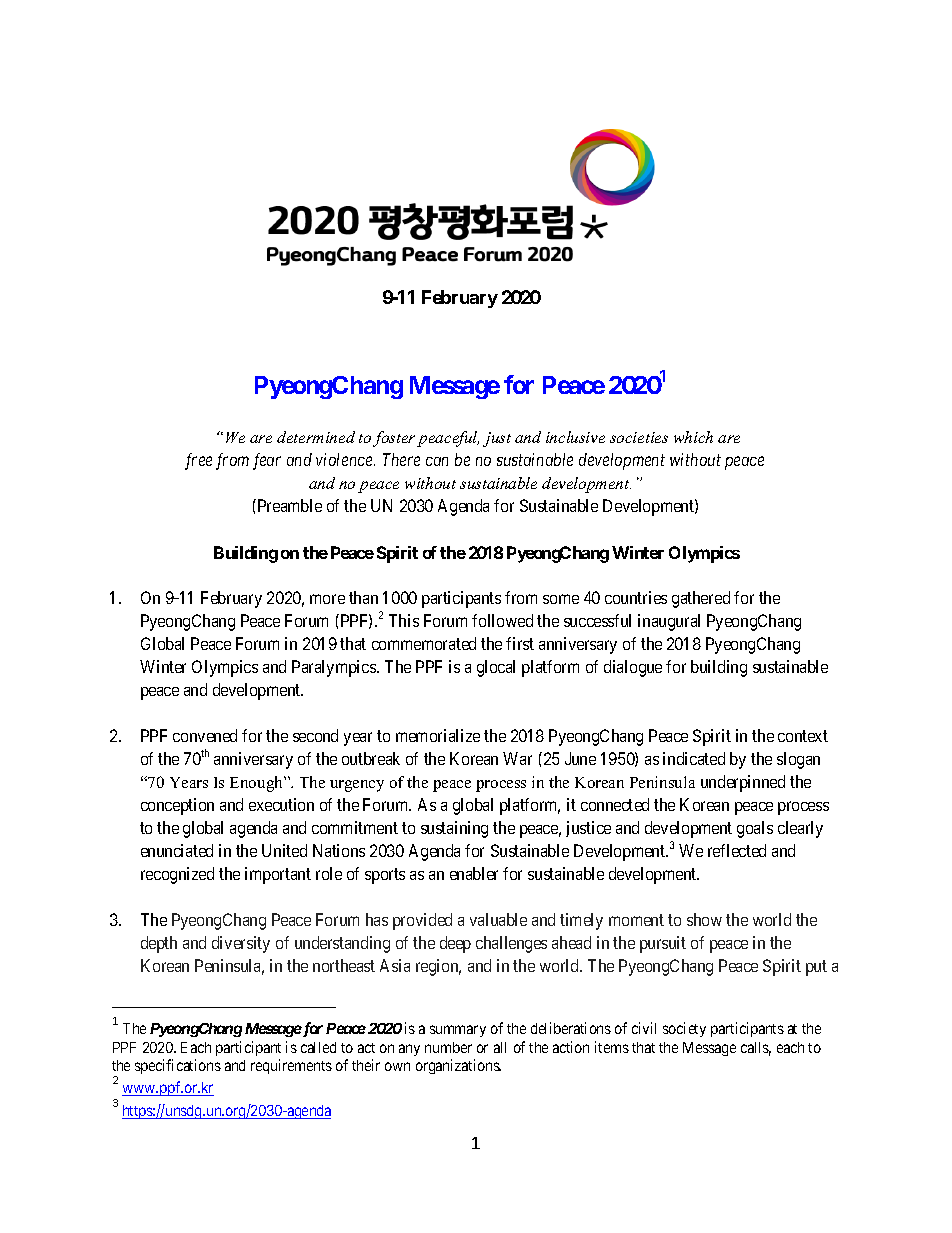 The image size is (952, 1233). I want to click on followed, so click(502, 620).
